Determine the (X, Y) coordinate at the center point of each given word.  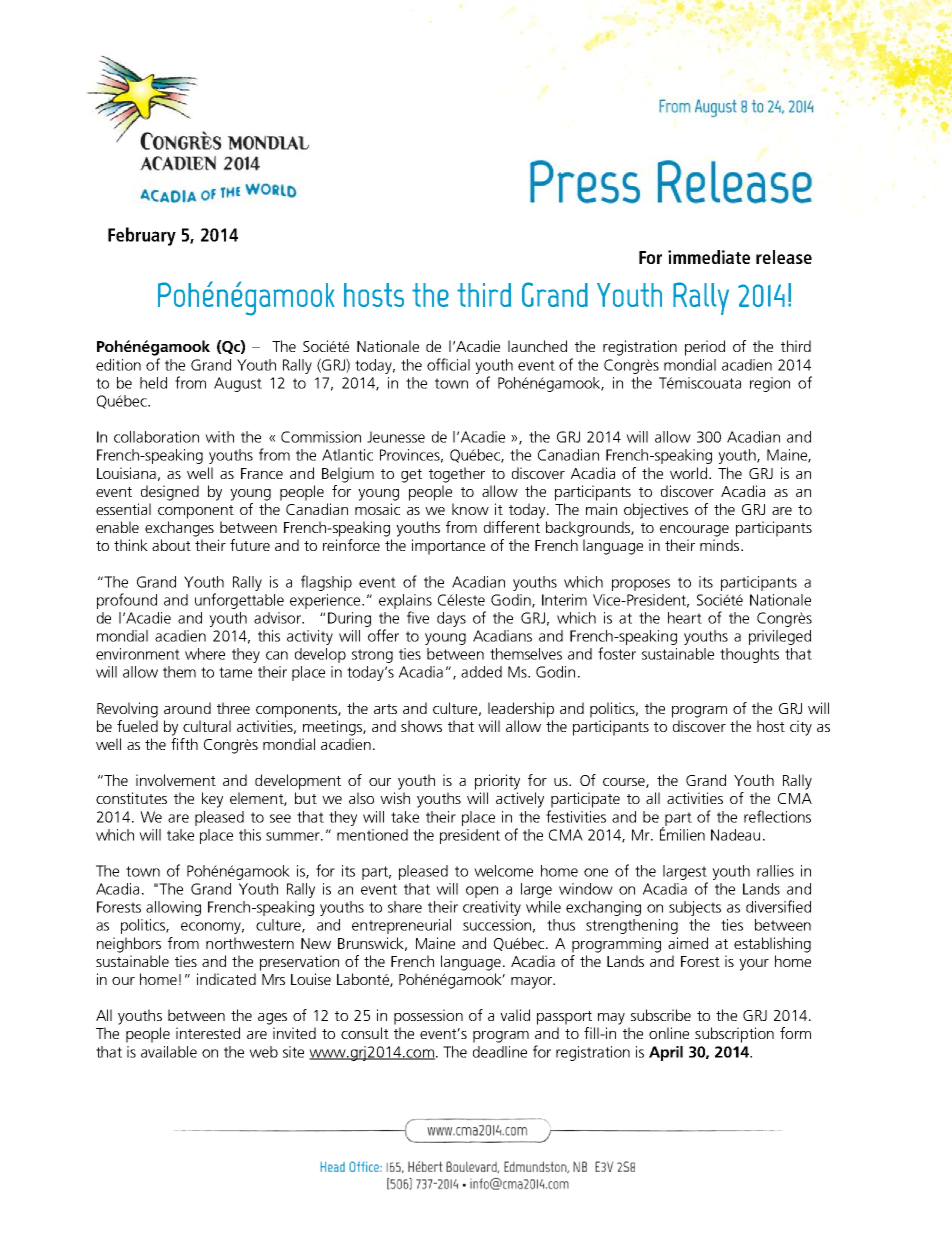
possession (428, 1017)
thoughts (749, 655)
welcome (503, 871)
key (212, 800)
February (142, 236)
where (205, 654)
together (457, 475)
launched (537, 346)
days (451, 619)
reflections (777, 816)
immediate (709, 257)
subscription (734, 1035)
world (688, 473)
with (219, 437)
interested (208, 1033)
